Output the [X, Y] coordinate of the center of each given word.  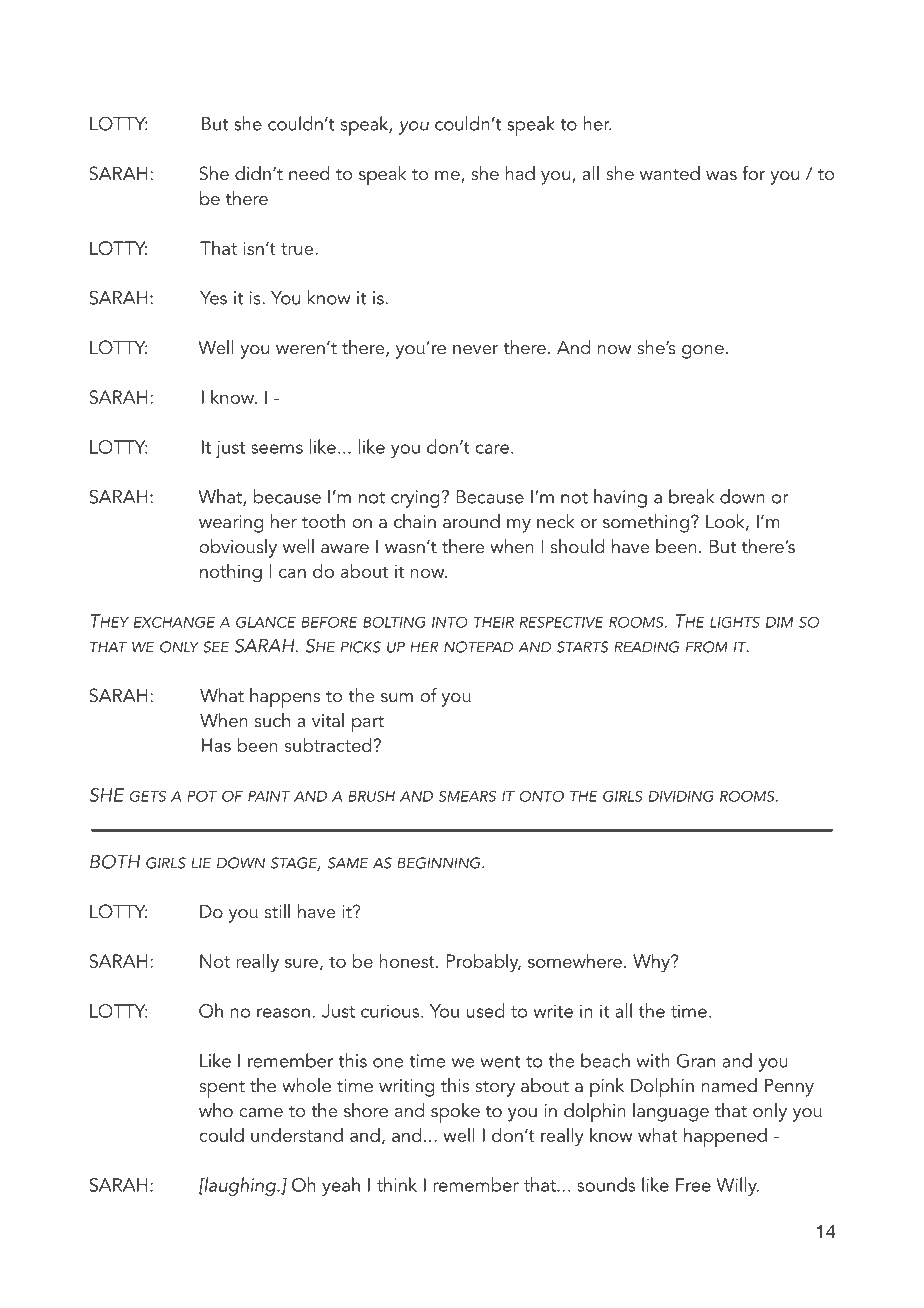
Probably [483, 962]
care [492, 449]
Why [652, 963]
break [691, 496]
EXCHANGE [174, 622]
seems [277, 449]
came [261, 1113]
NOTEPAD [478, 647]
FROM [707, 647]
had [520, 173]
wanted [670, 173]
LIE [201, 863]
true [298, 249]
